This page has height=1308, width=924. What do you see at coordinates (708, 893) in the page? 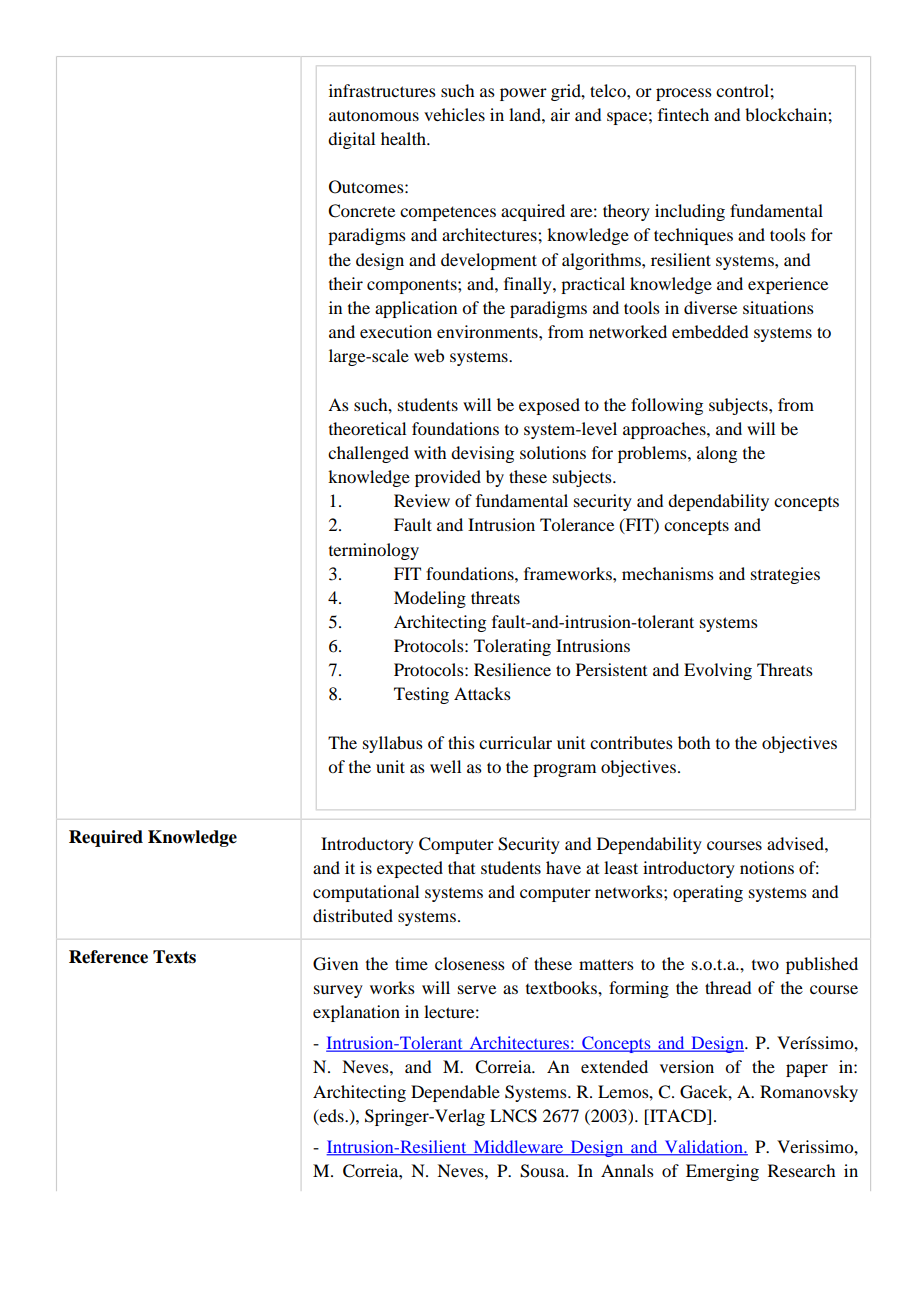
I see `operating` at bounding box center [708, 893].
